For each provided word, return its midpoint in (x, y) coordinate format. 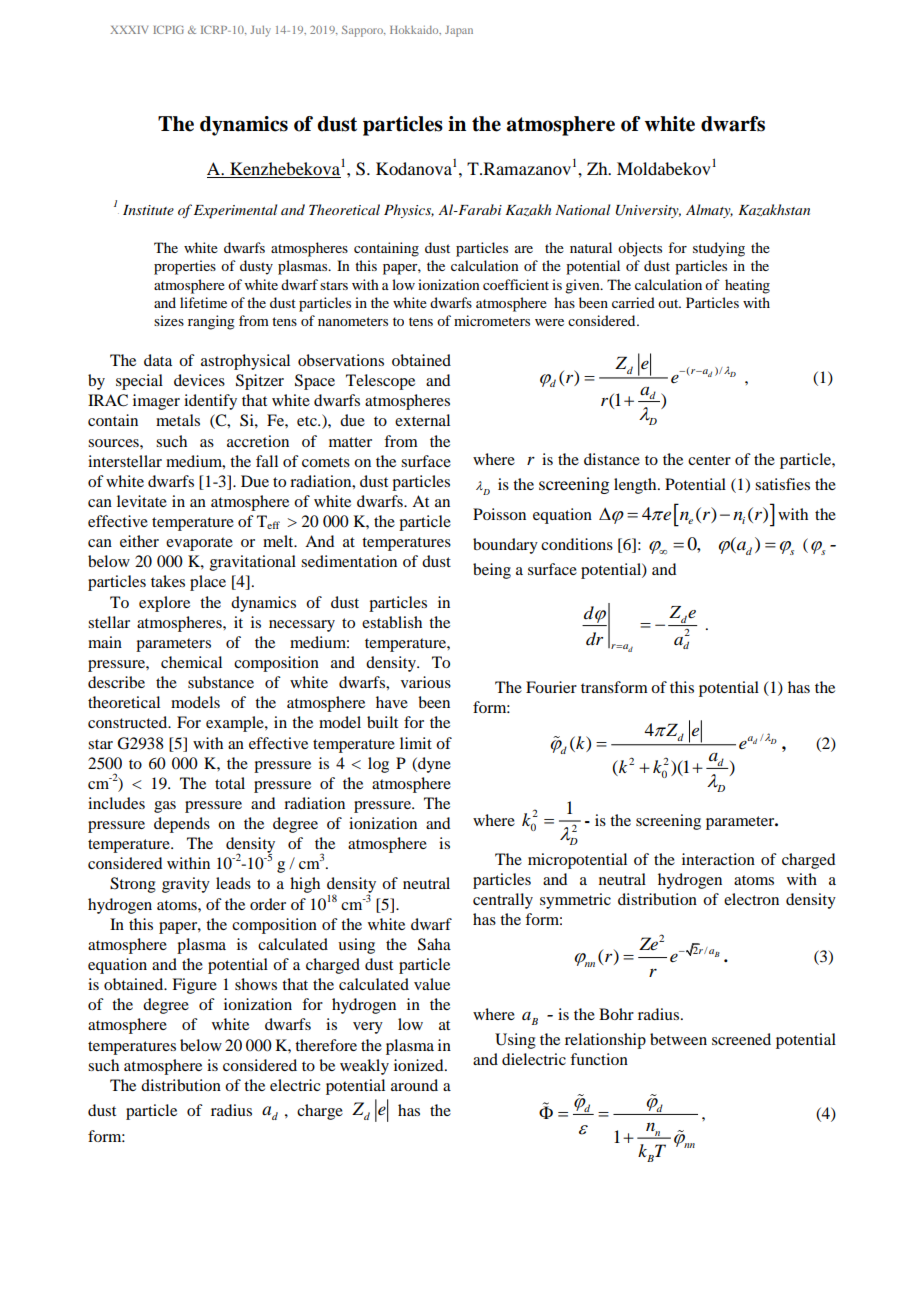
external (422, 420)
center (709, 460)
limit (416, 743)
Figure (194, 986)
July (260, 31)
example (236, 724)
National (582, 209)
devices (199, 380)
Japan (459, 31)
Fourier (551, 687)
